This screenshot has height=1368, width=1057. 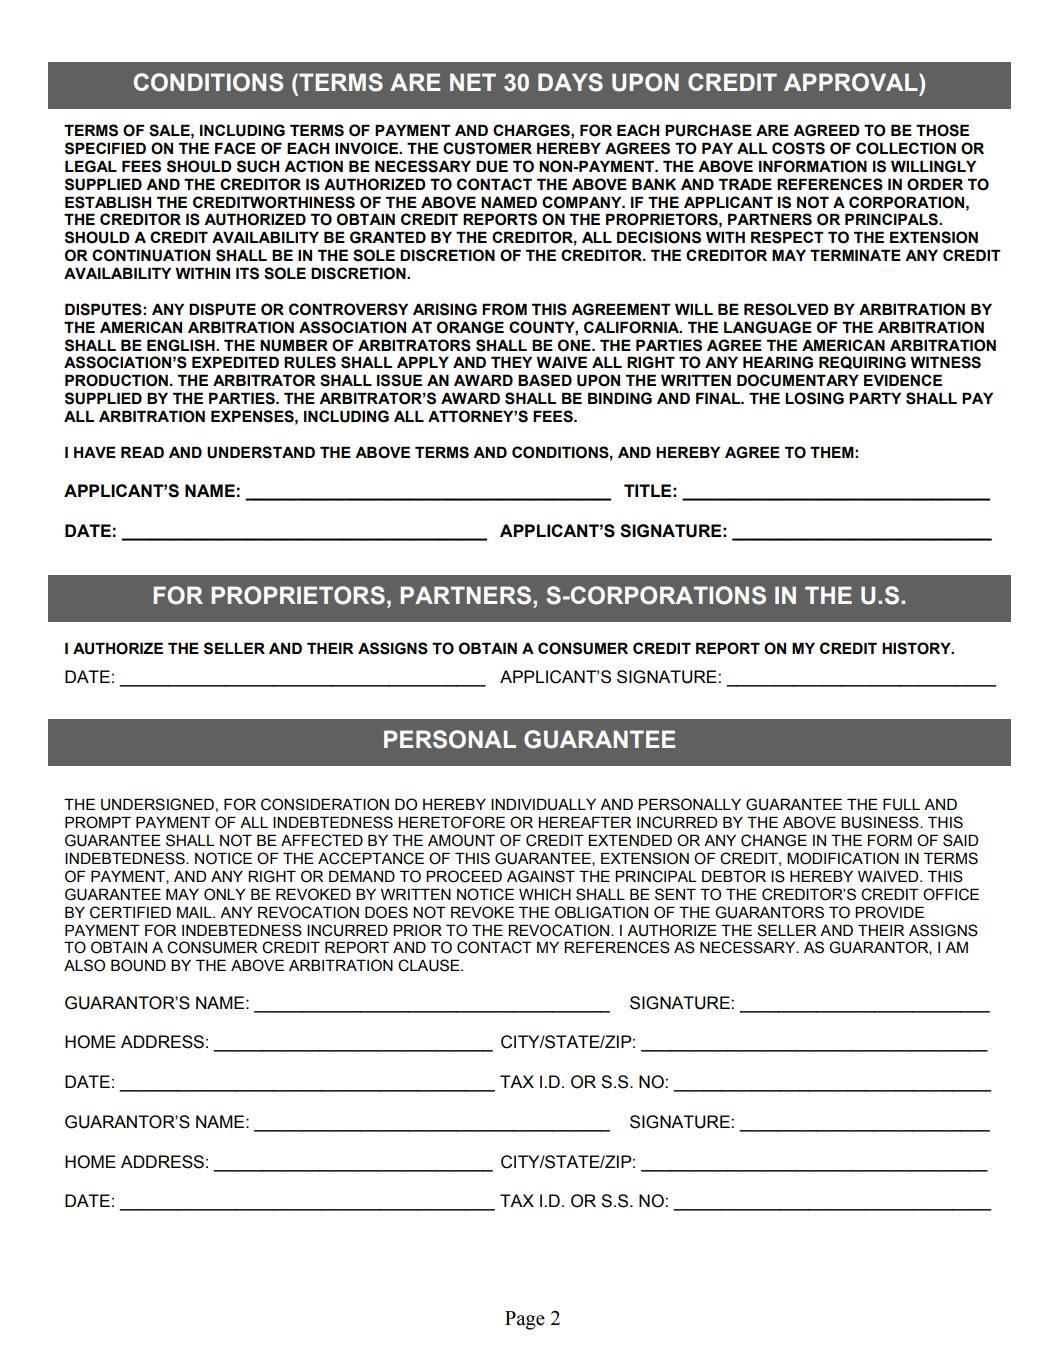 I want to click on REQUIRING, so click(x=862, y=362).
